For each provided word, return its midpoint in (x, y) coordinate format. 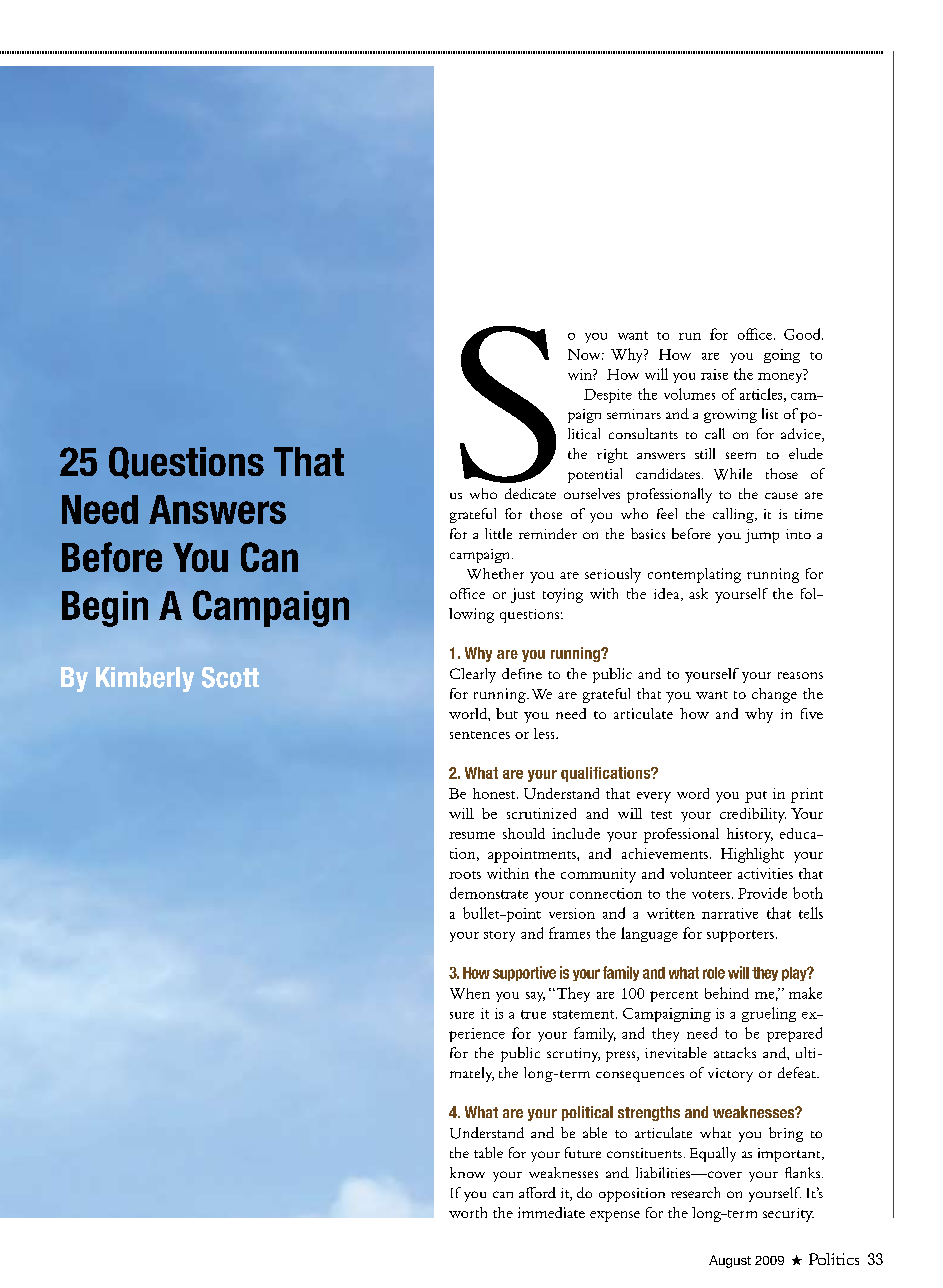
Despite (608, 396)
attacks (735, 1052)
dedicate (530, 493)
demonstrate (489, 893)
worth (468, 1212)
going (782, 356)
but (507, 713)
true (533, 1014)
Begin (105, 609)
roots (465, 875)
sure (462, 1015)
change (774, 695)
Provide (762, 893)
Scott (230, 677)
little (498, 533)
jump (762, 536)
